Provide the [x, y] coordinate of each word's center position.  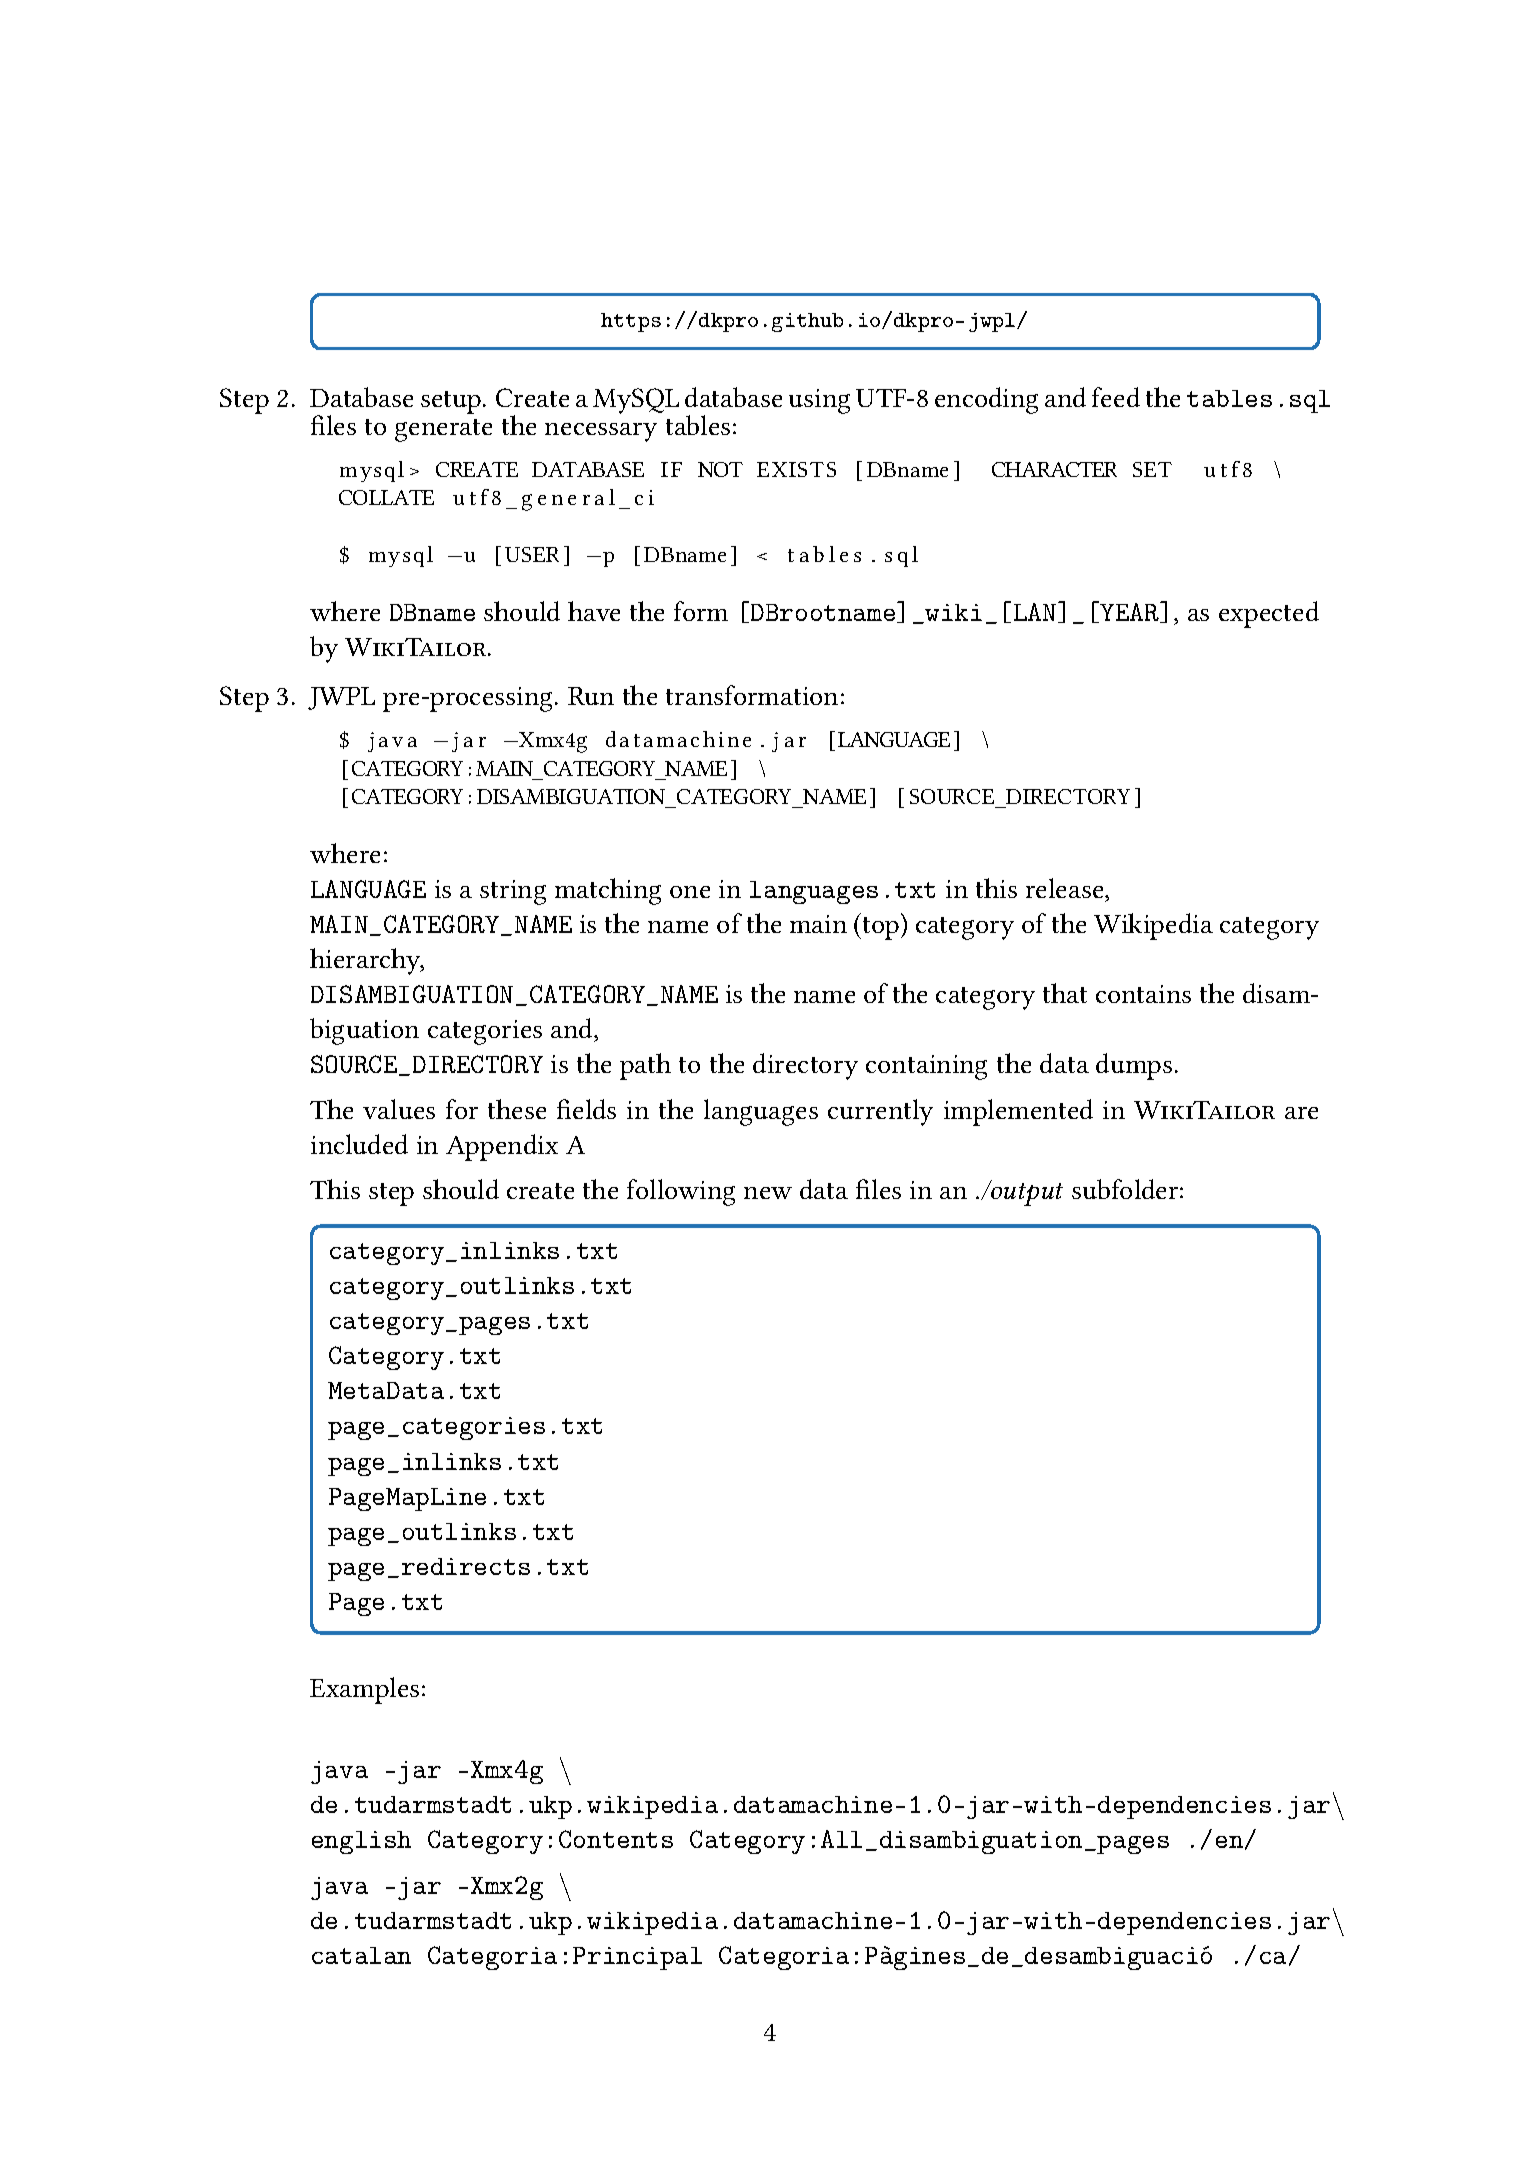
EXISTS [796, 469]
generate [443, 430]
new [768, 1193]
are [1301, 1113]
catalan [361, 1955]
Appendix [502, 1147]
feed [1116, 397]
